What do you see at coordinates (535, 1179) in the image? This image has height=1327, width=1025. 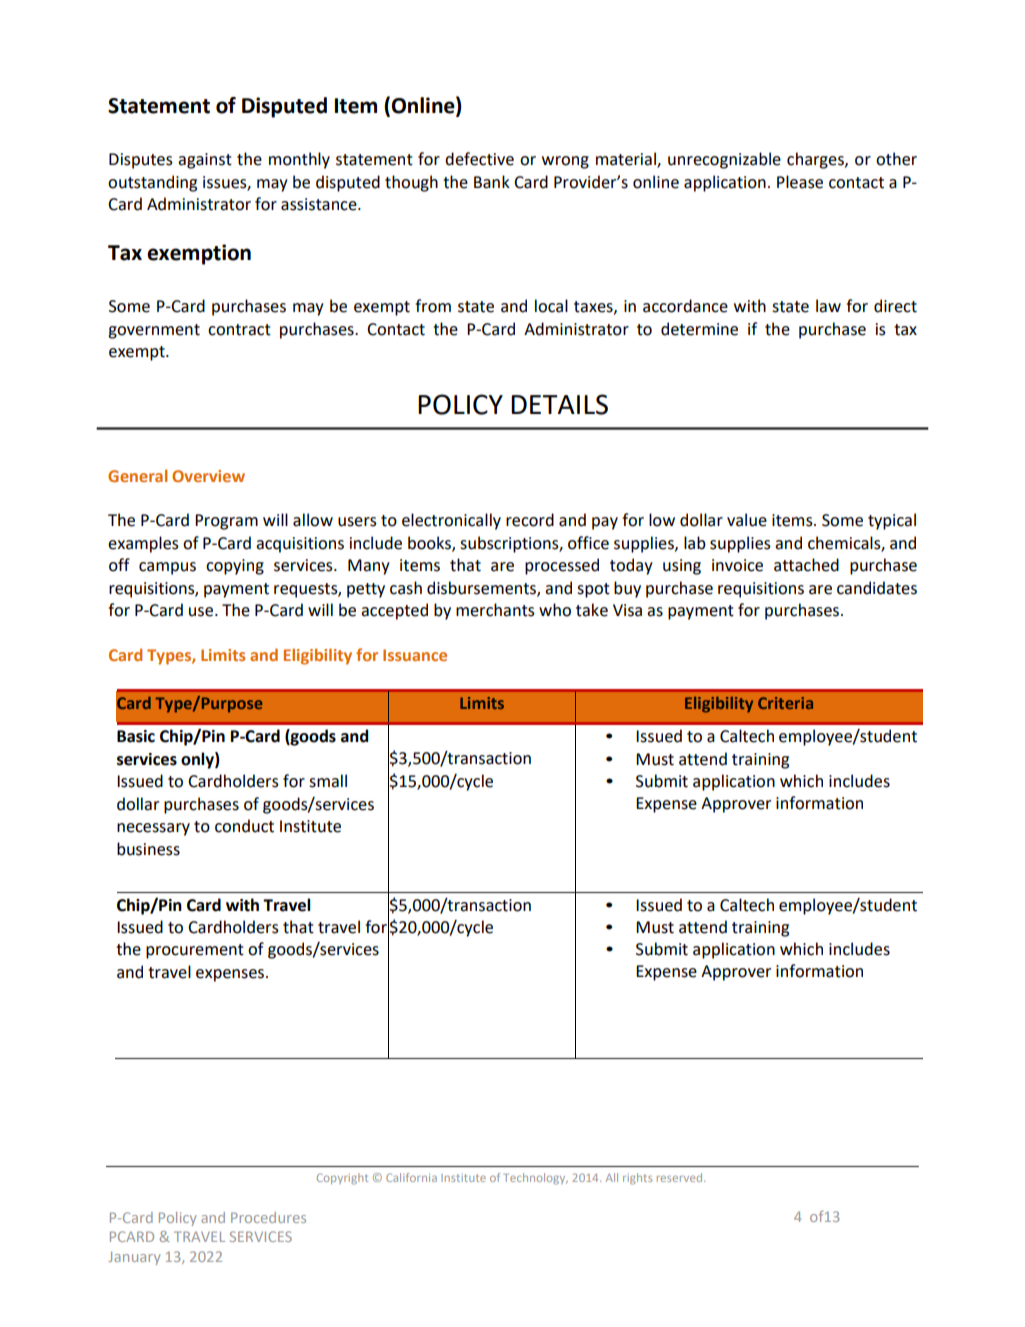 I see `Technology` at bounding box center [535, 1179].
